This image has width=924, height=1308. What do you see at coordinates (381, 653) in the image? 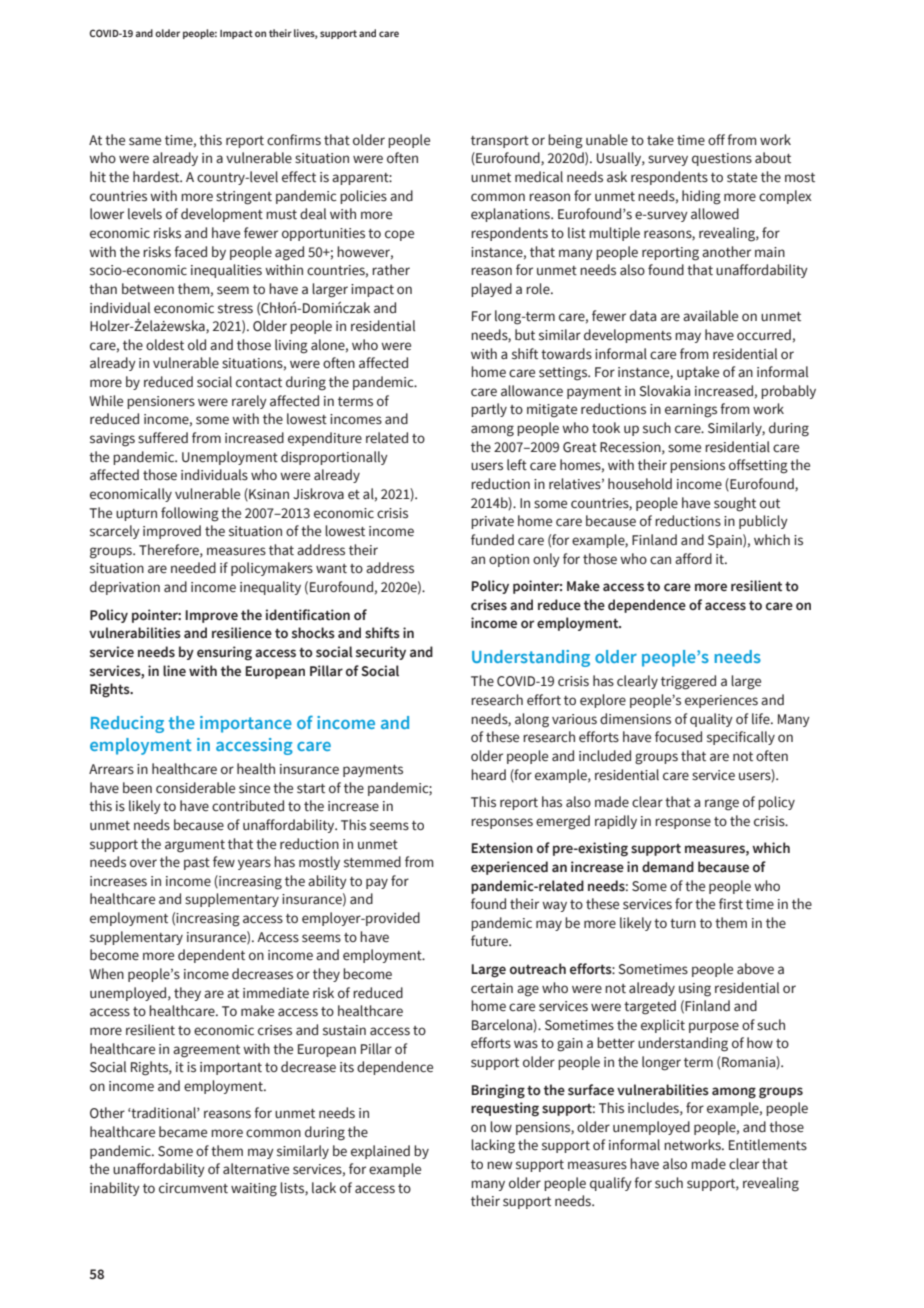
I see `security` at bounding box center [381, 653].
